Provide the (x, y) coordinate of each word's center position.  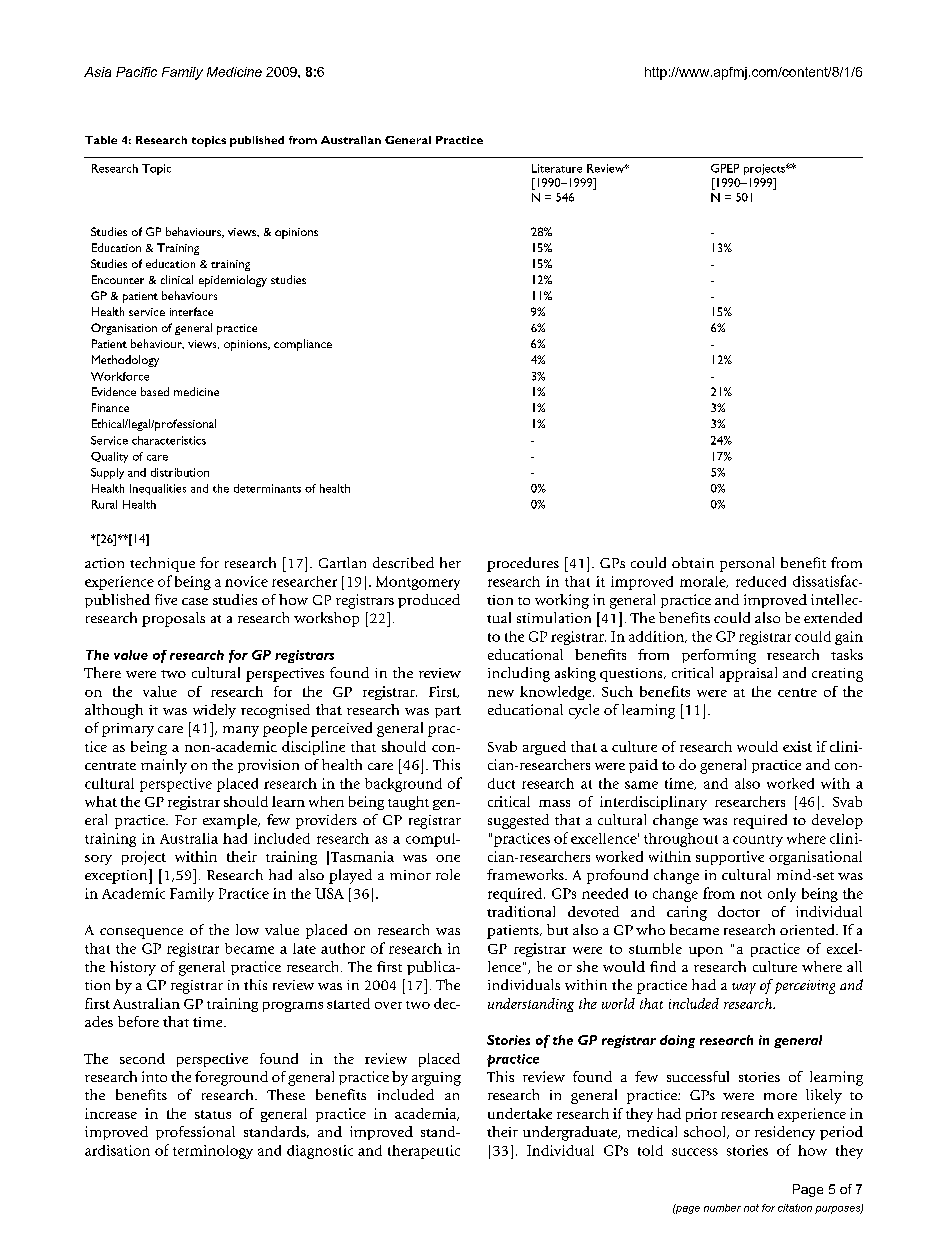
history (133, 968)
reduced (761, 581)
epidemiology (233, 281)
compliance (303, 345)
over (388, 1005)
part (448, 712)
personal (747, 564)
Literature (557, 168)
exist (797, 746)
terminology (213, 1152)
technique (162, 564)
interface (191, 311)
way (744, 988)
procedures (523, 564)
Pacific (136, 72)
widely (214, 711)
